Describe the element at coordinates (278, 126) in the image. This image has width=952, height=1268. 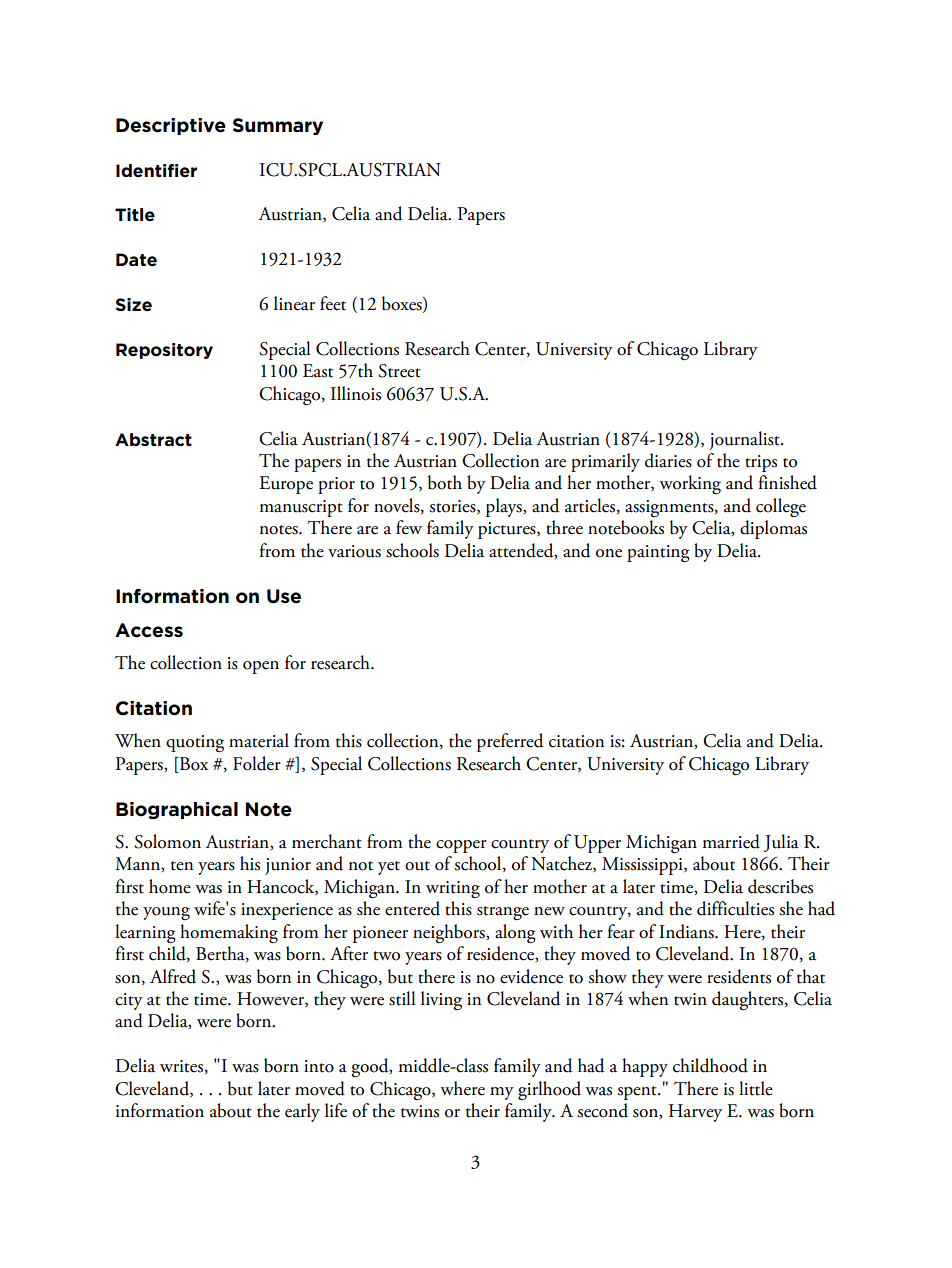
I see `Summary` at that location.
